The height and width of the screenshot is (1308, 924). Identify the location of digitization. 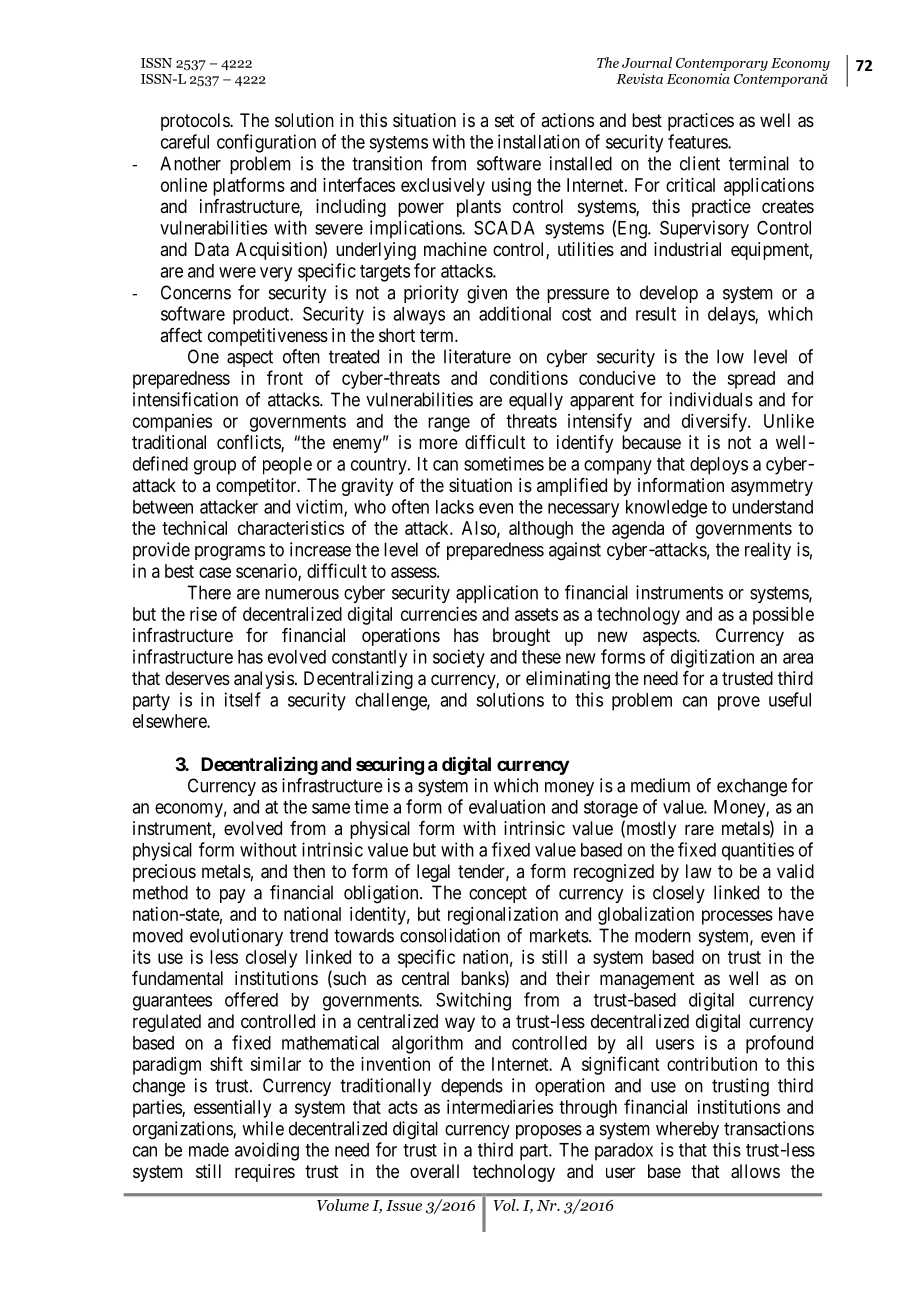
(712, 658).
